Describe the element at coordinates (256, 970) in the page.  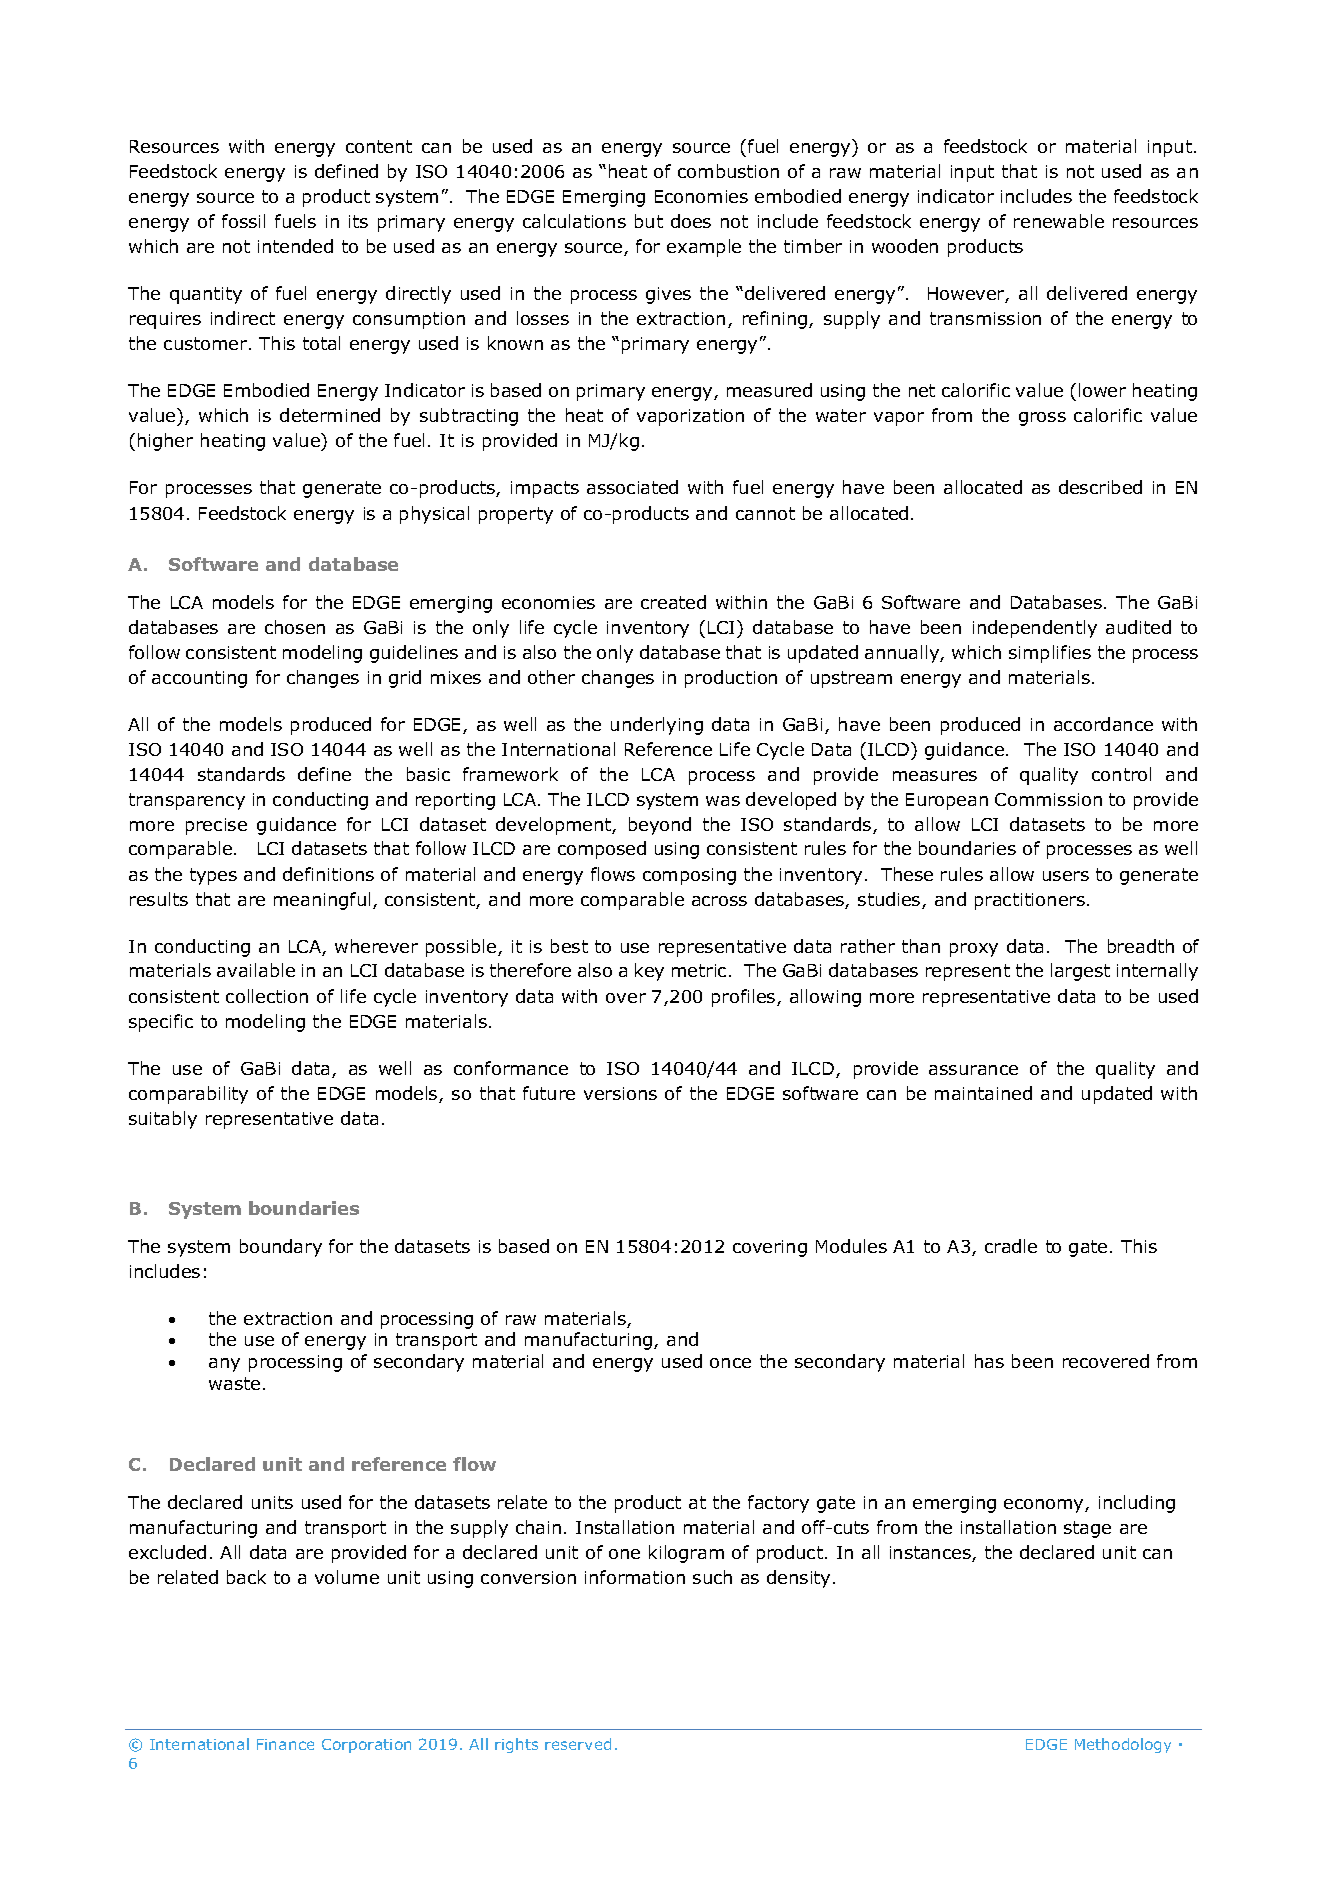
I see `available` at that location.
